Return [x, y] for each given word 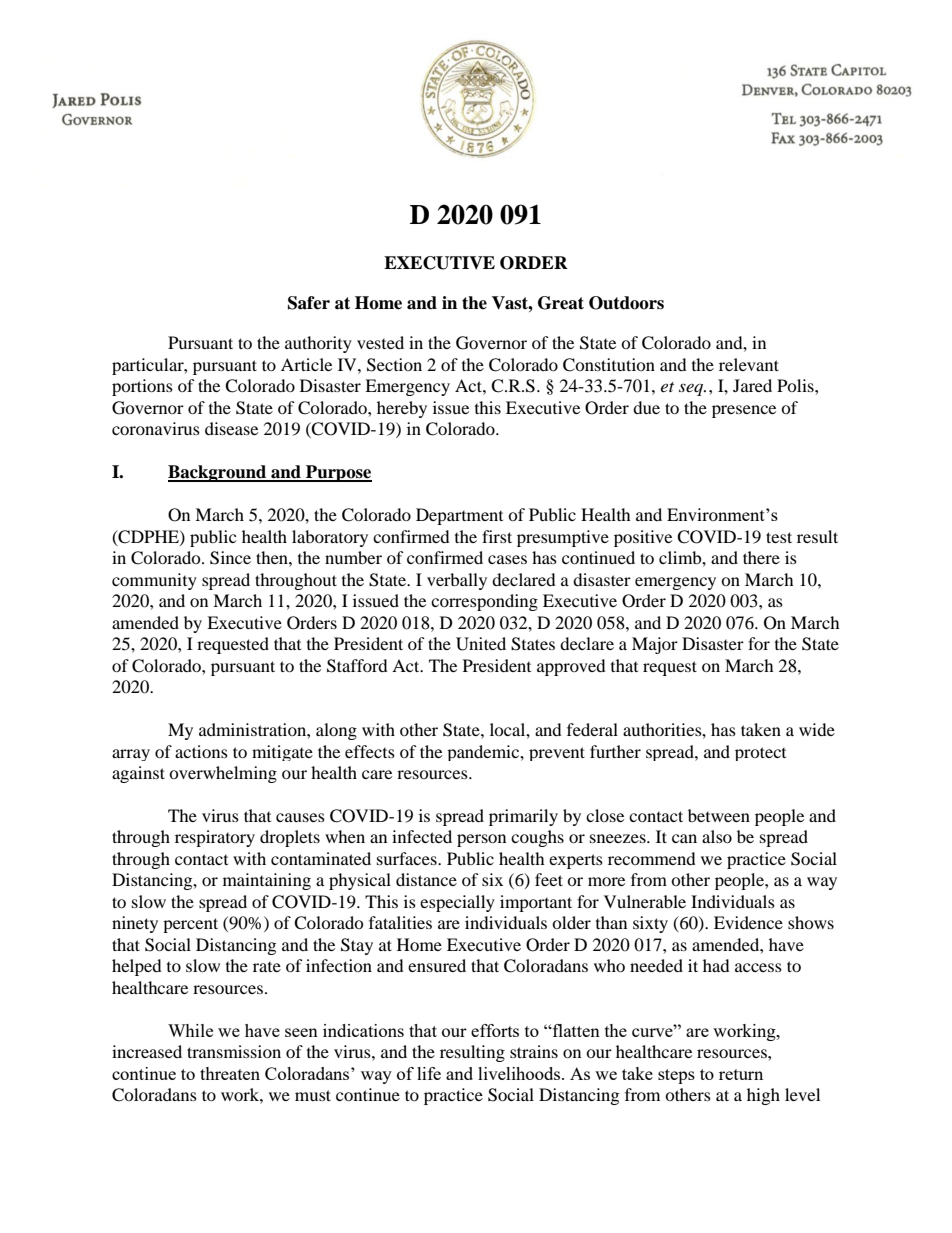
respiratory [215, 838]
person [481, 840]
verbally [457, 581]
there [761, 557]
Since [230, 558]
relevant [749, 364]
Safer [309, 303]
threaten [230, 1073]
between [719, 815]
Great [561, 303]
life [429, 1073]
